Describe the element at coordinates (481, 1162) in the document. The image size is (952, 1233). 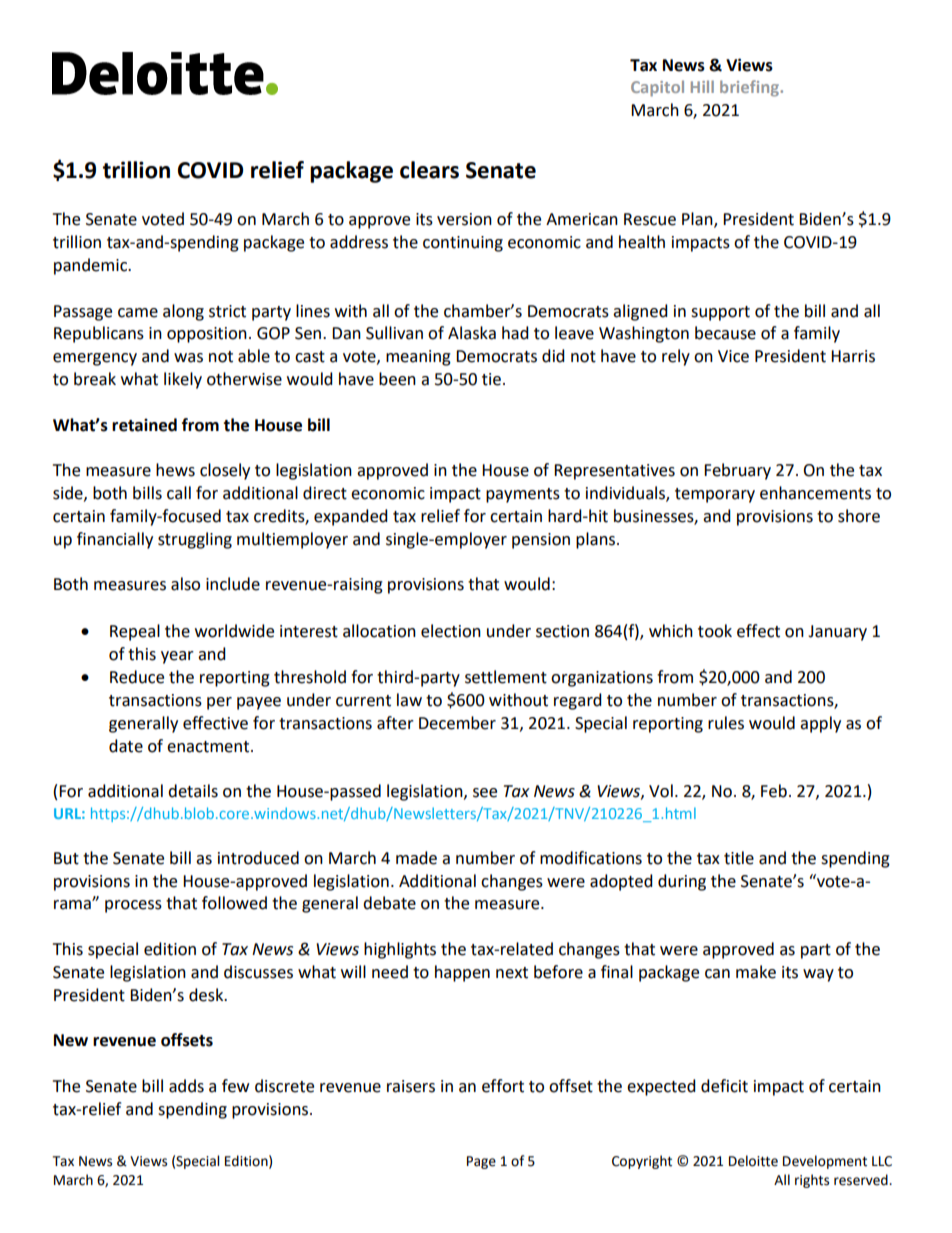
I see `Page` at that location.
